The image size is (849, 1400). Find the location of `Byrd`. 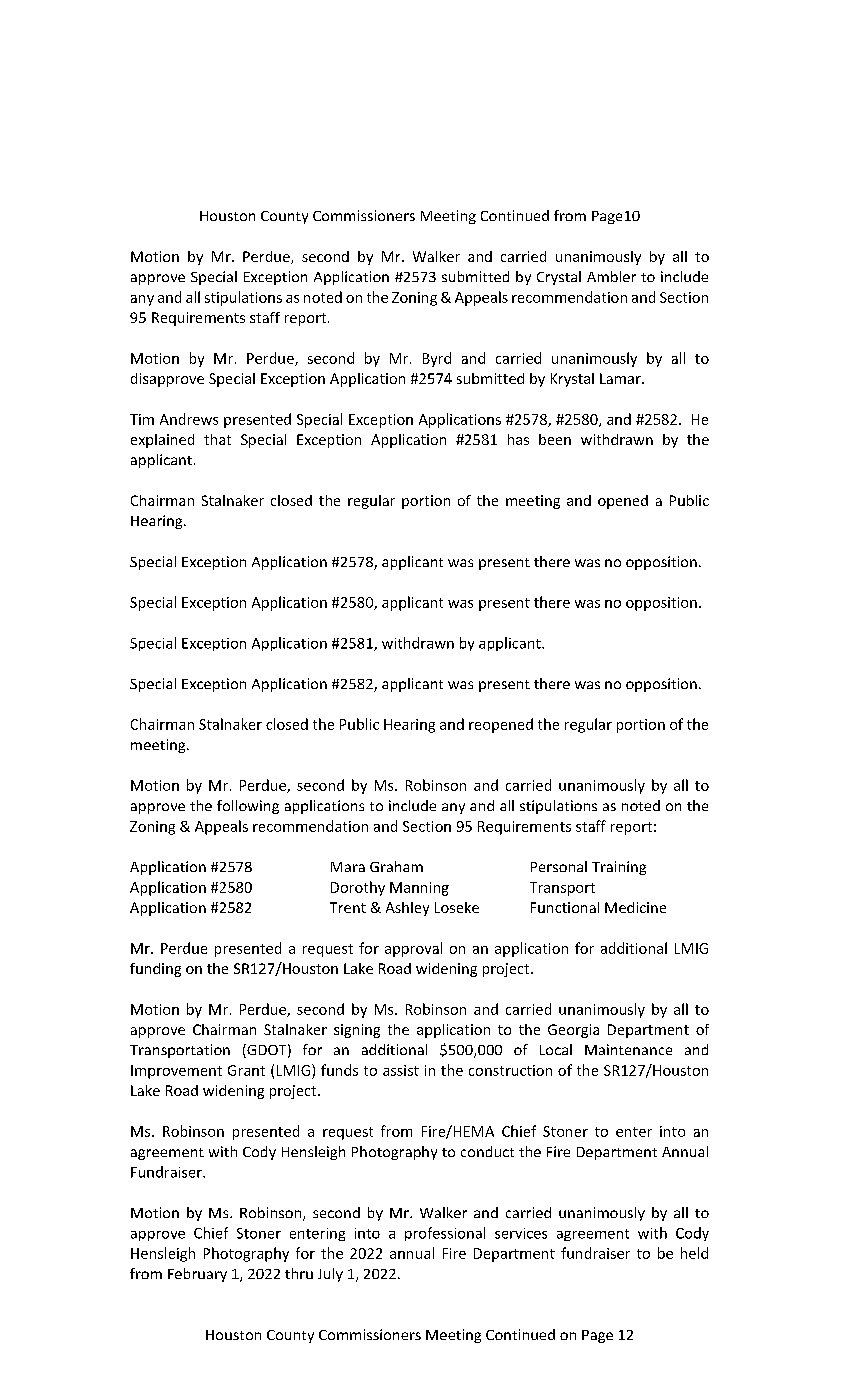

Byrd is located at coordinates (437, 359).
